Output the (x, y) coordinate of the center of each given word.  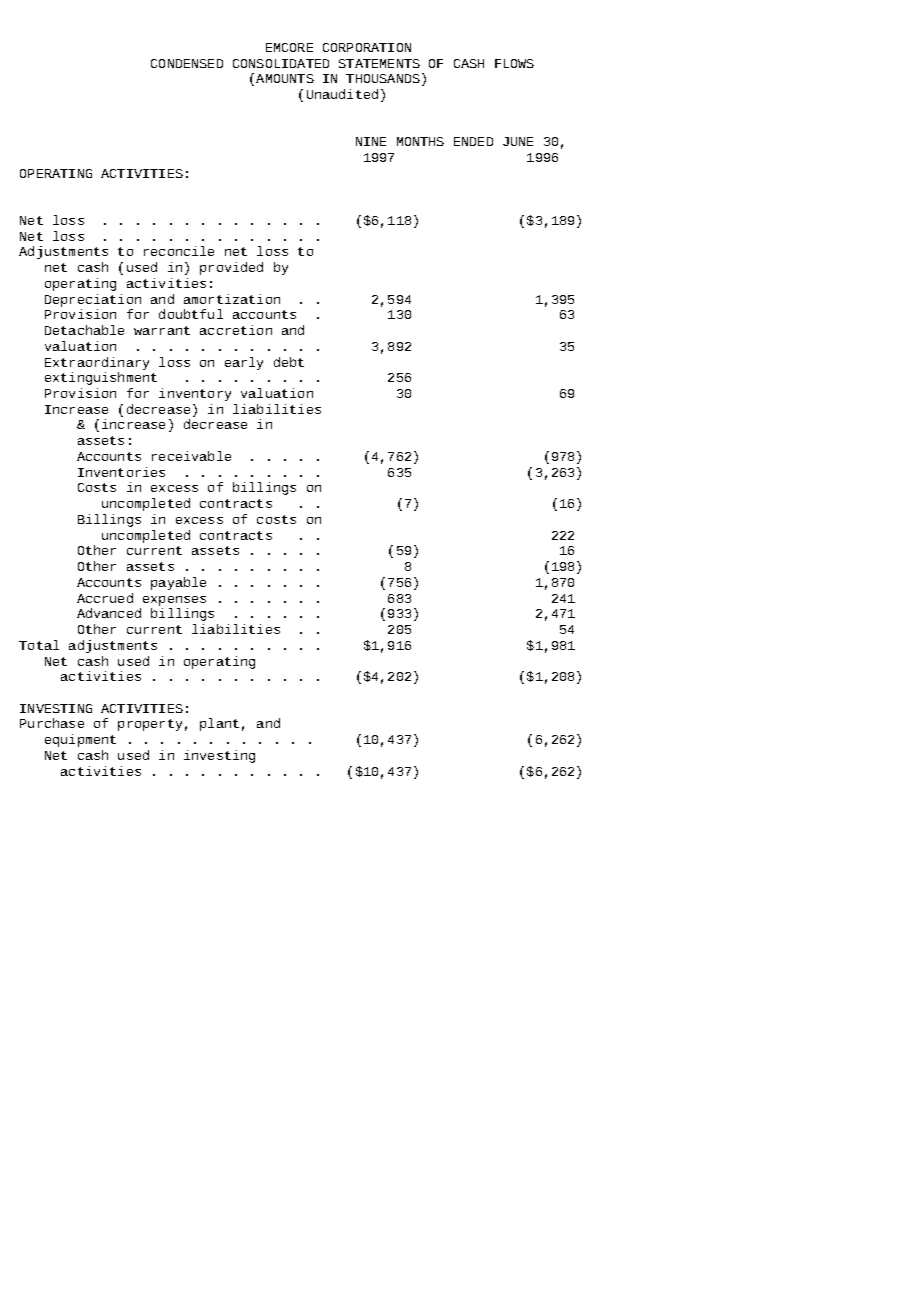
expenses (174, 601)
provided (231, 268)
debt (289, 362)
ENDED (473, 141)
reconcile (179, 251)
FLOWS (514, 63)
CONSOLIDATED (281, 63)
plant (219, 724)
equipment (80, 740)
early (244, 363)
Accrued (105, 598)
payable (178, 583)
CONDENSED (187, 63)
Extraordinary (97, 363)
